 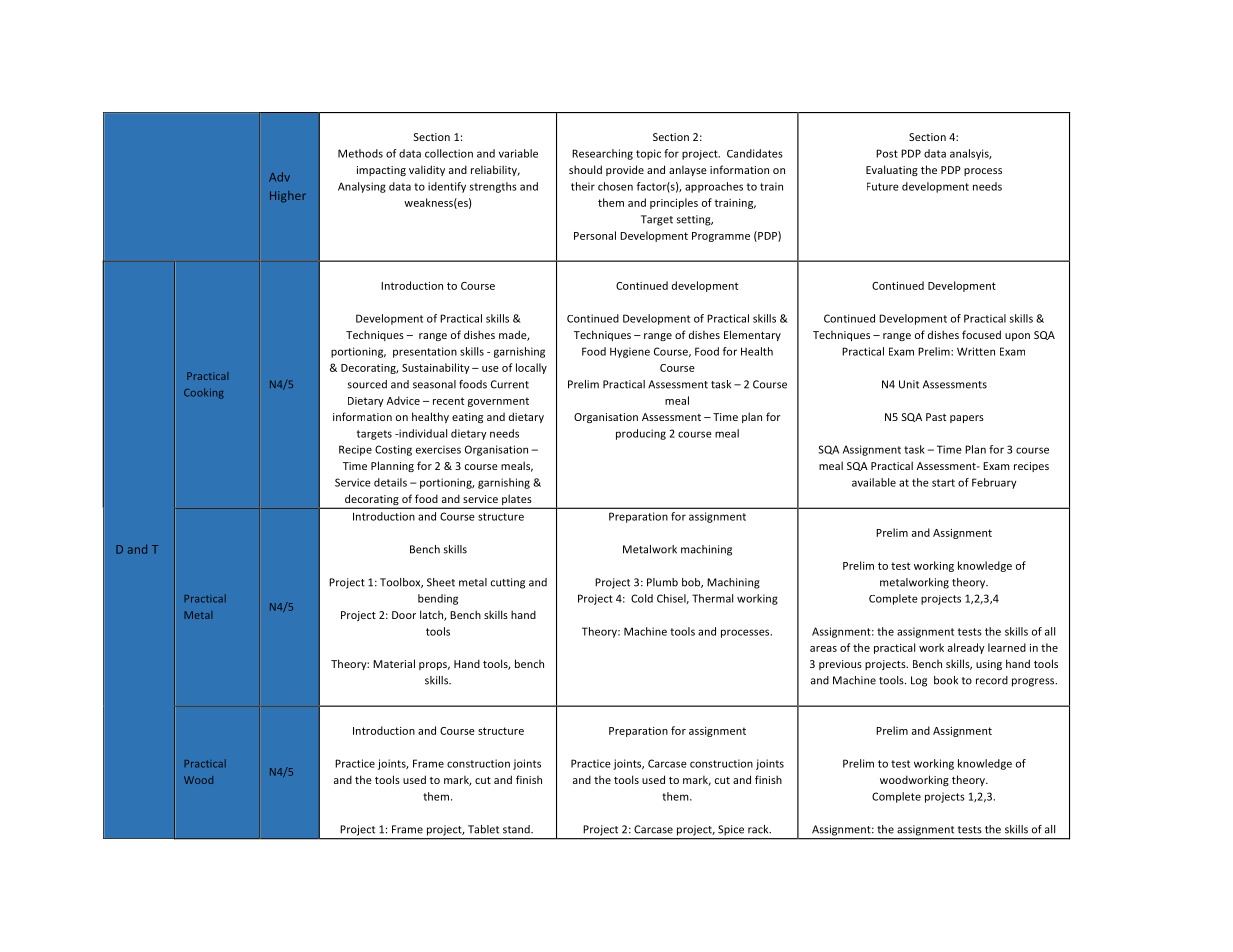 What do you see at coordinates (288, 197) in the image?
I see `Higher` at bounding box center [288, 197].
